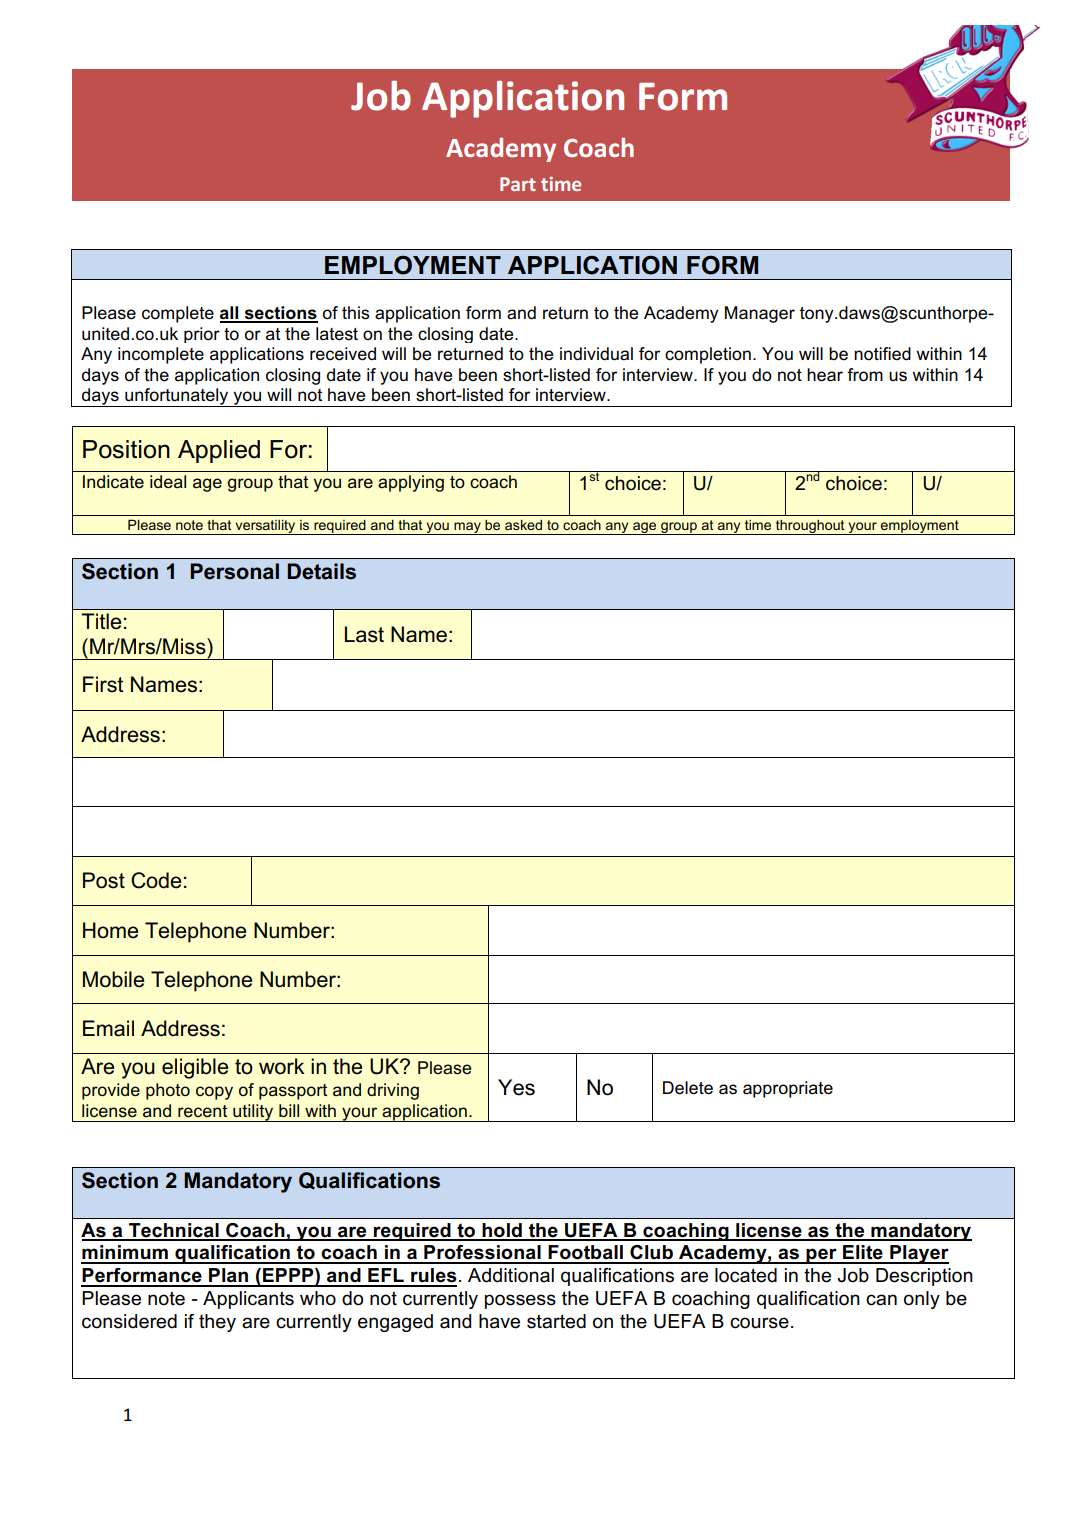 This screenshot has width=1070, height=1514. What do you see at coordinates (788, 1089) in the screenshot?
I see `appropriate` at bounding box center [788, 1089].
